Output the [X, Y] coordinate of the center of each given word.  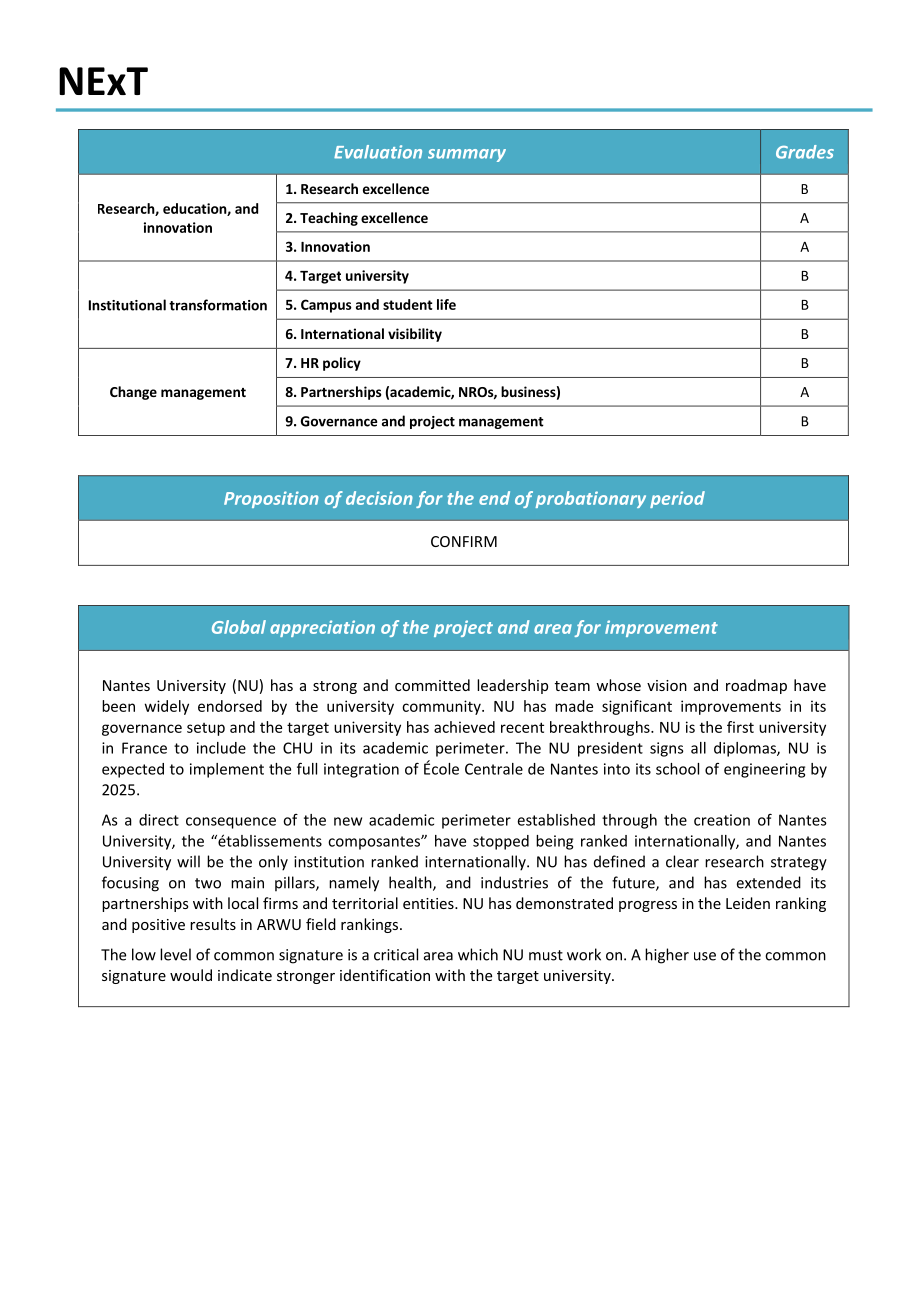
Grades [805, 152]
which [478, 954]
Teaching [329, 219]
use [705, 956]
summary [467, 155]
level [175, 954]
